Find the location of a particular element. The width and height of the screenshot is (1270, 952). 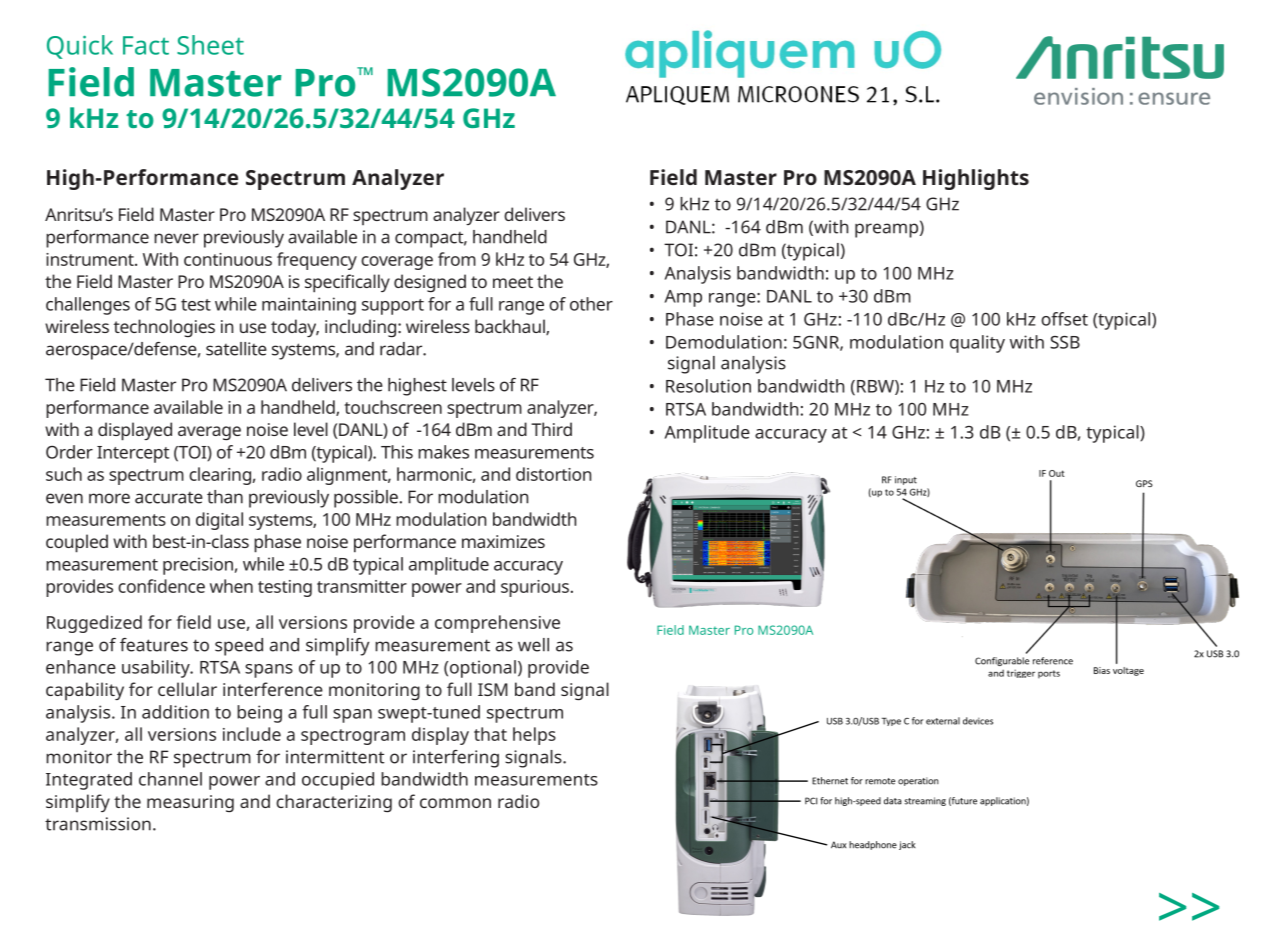

average is located at coordinates (209, 433).
